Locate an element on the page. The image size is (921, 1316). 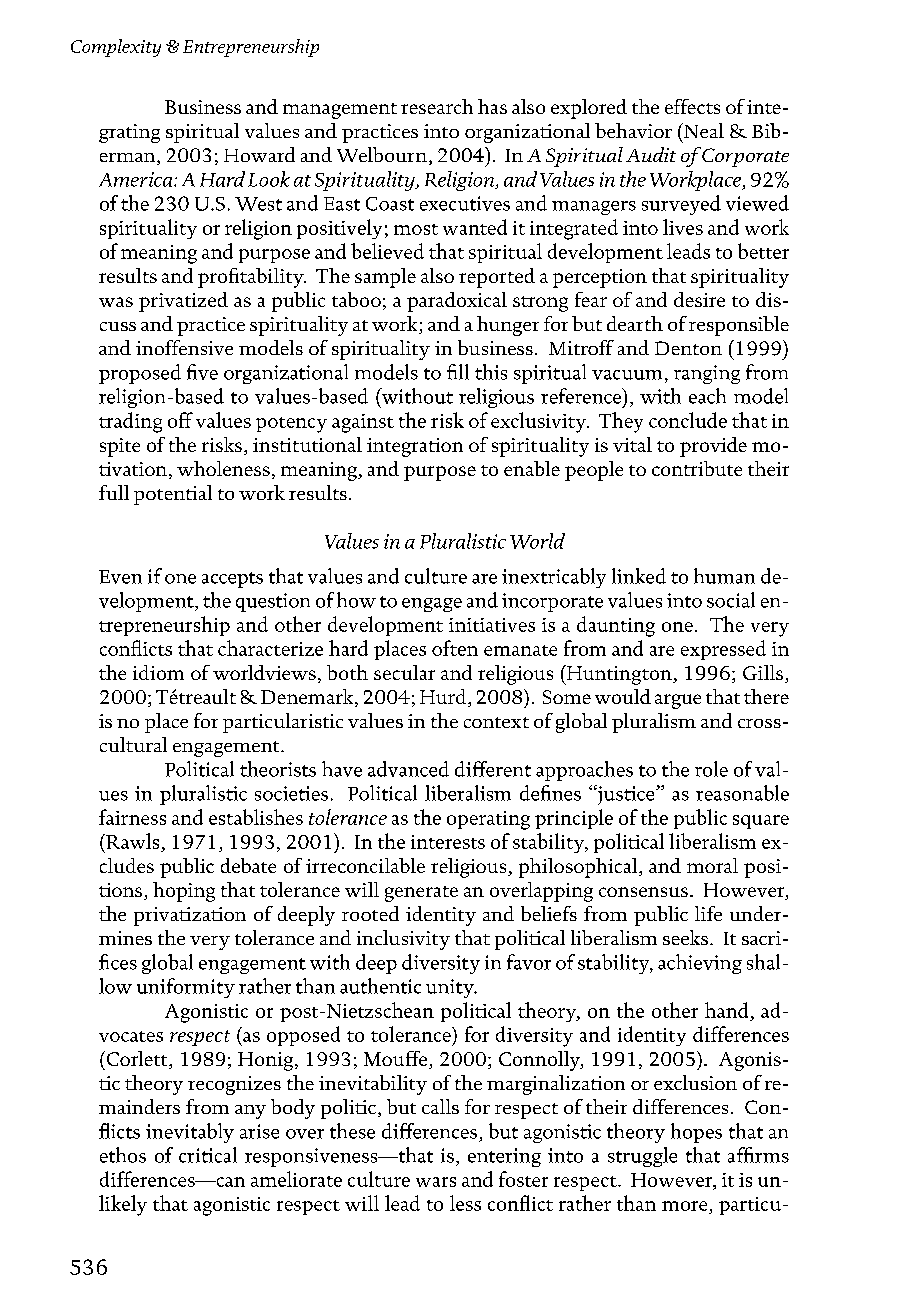
Complexity is located at coordinates (116, 48).
